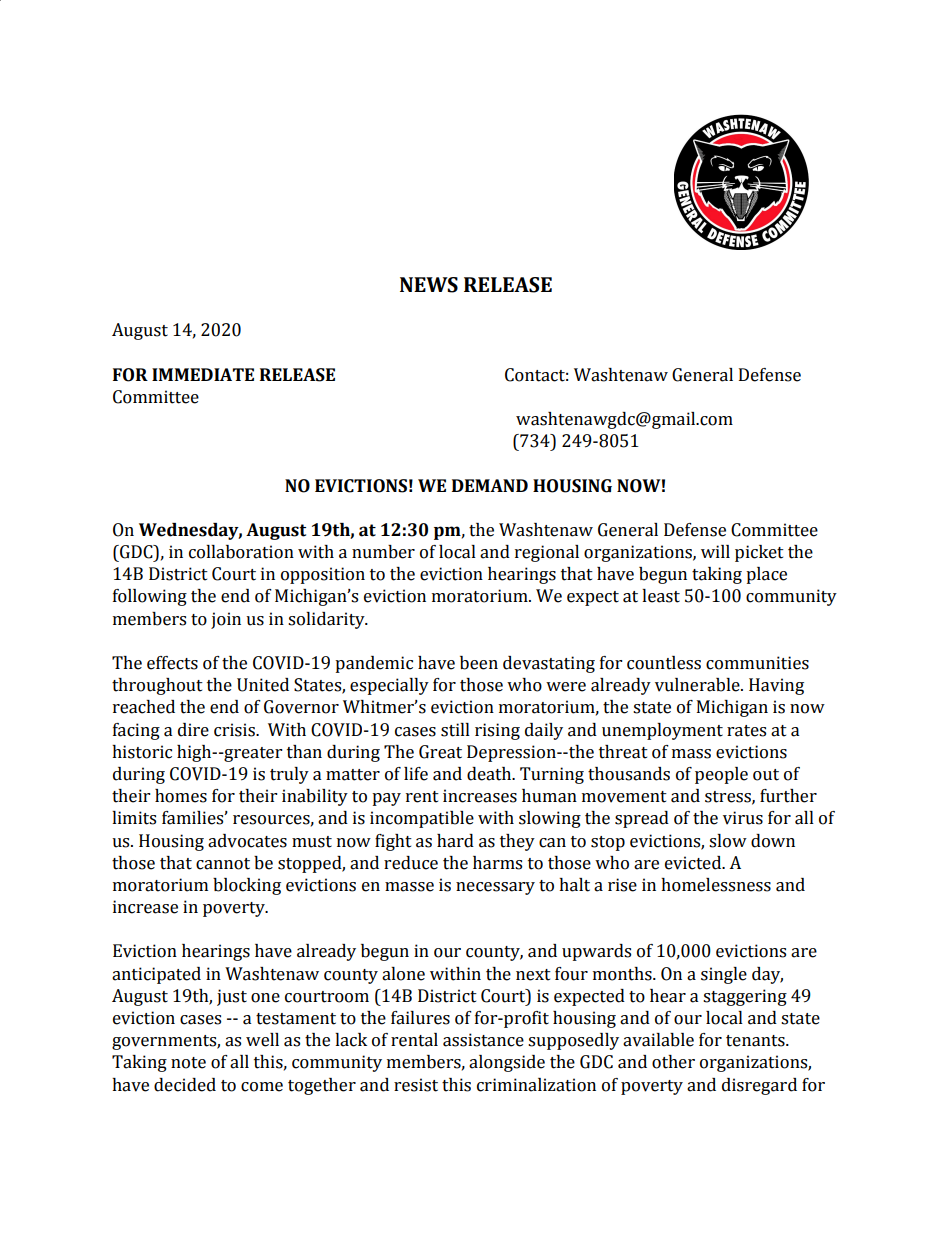 The image size is (952, 1233). Describe the element at coordinates (698, 685) in the image. I see `vulnerable` at that location.
